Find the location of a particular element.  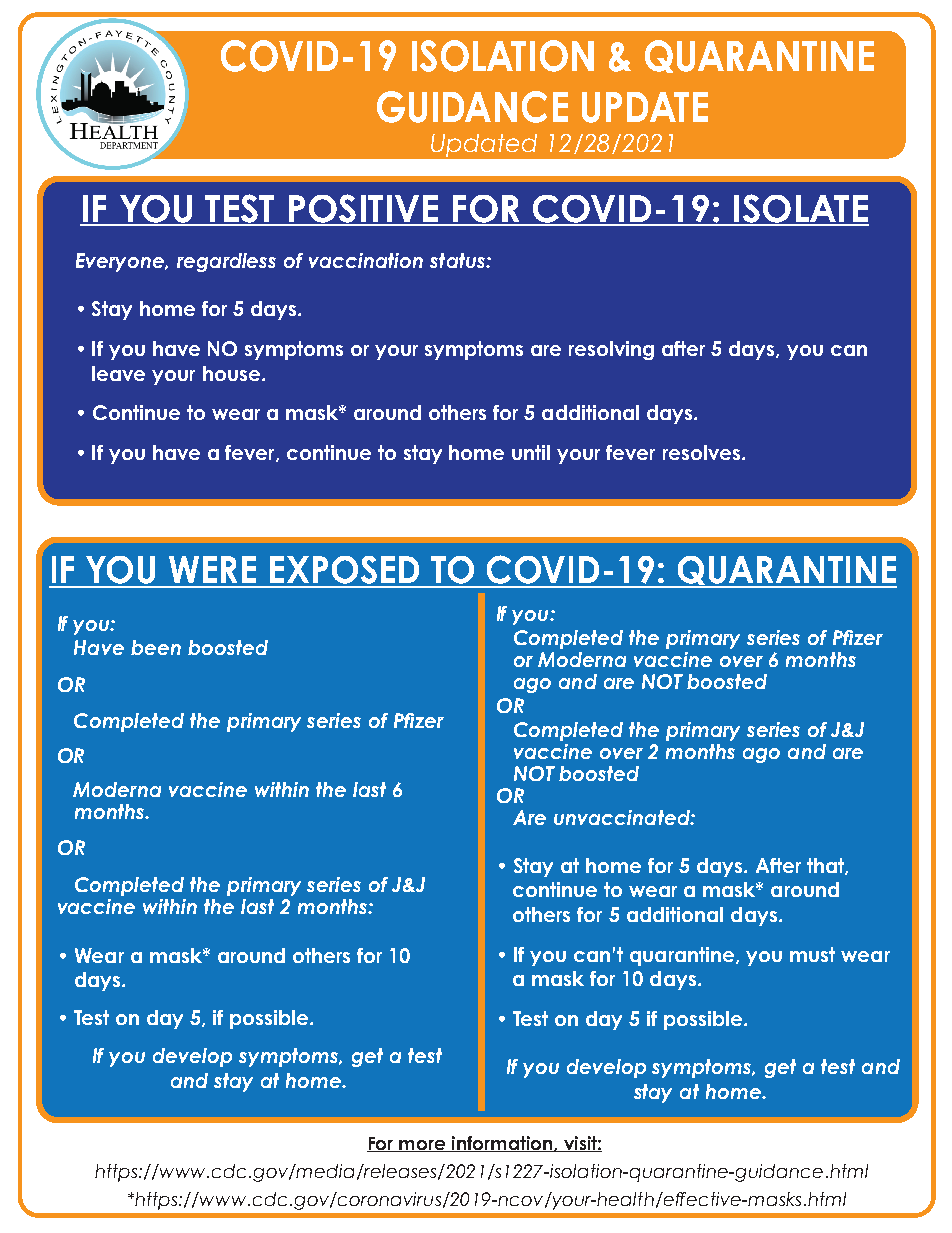

regardless is located at coordinates (226, 262).
